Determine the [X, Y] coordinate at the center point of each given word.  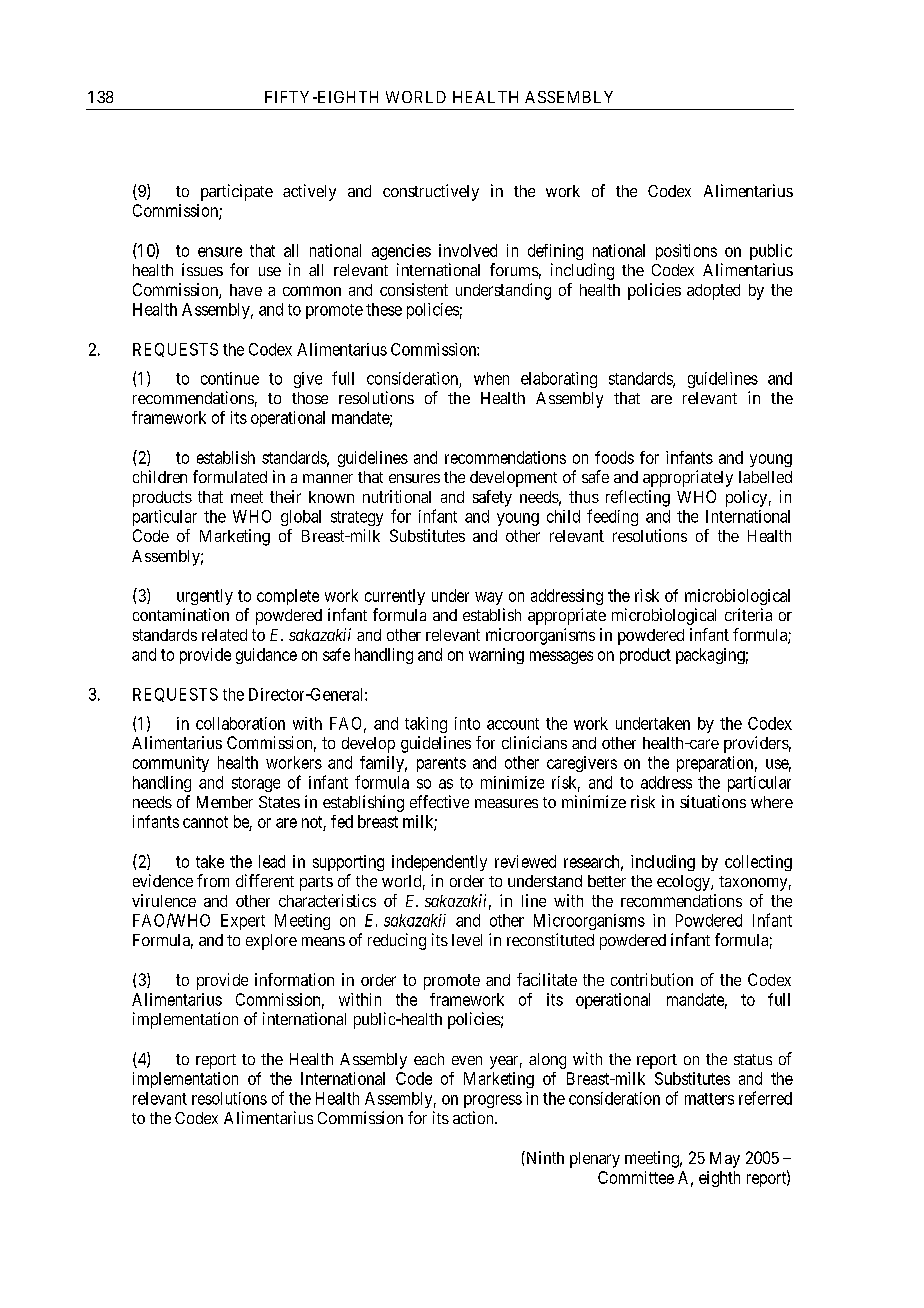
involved [468, 250]
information [294, 979]
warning [496, 656]
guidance [266, 656]
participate [237, 192]
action [474, 1117]
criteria [748, 614]
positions [686, 252]
